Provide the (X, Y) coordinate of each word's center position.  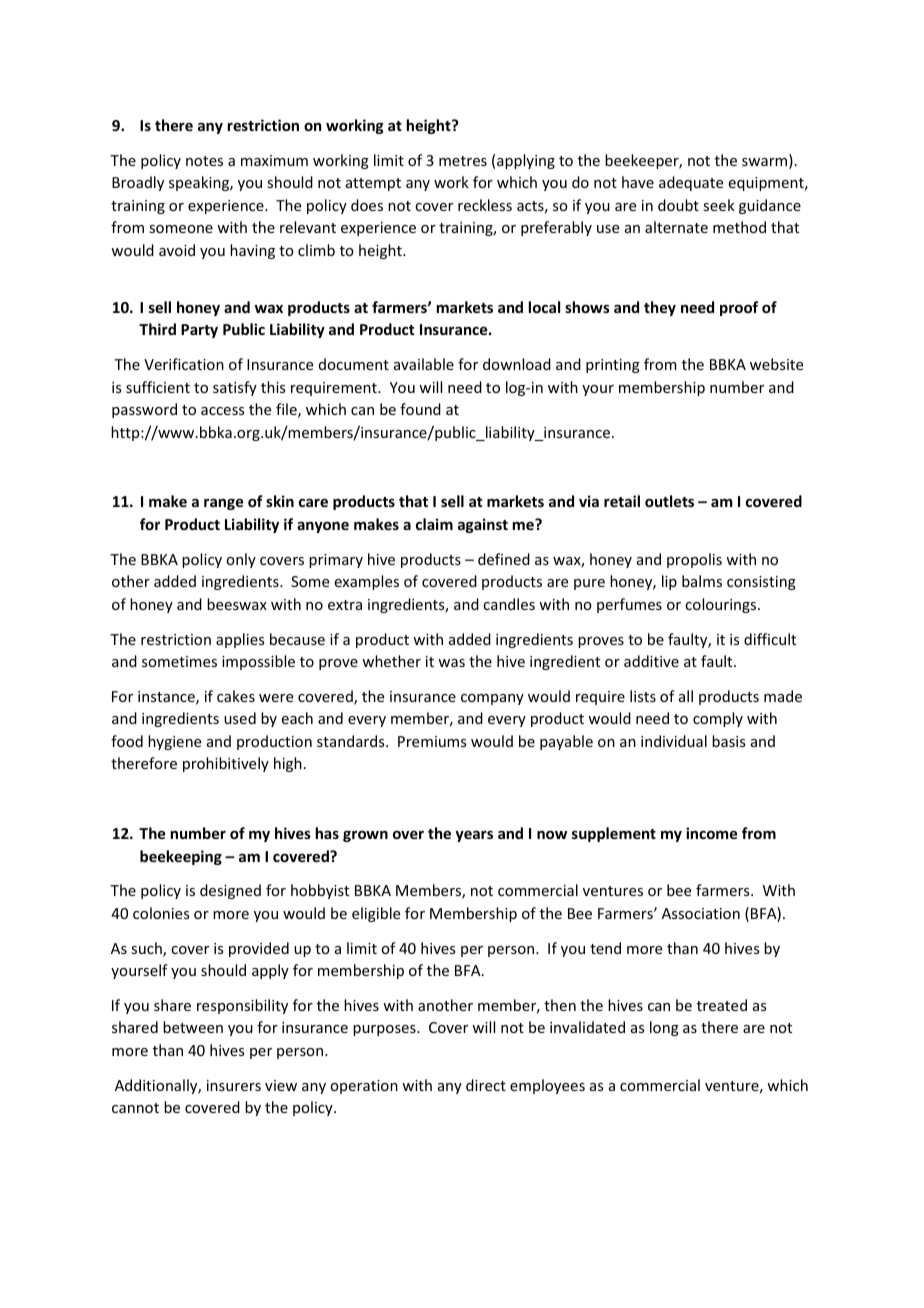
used (240, 718)
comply (718, 719)
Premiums (432, 741)
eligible (376, 914)
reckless (485, 205)
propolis (694, 560)
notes (204, 161)
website (776, 364)
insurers (234, 1085)
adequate (691, 183)
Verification (184, 364)
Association (701, 913)
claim (434, 524)
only (241, 560)
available (424, 364)
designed (230, 891)
